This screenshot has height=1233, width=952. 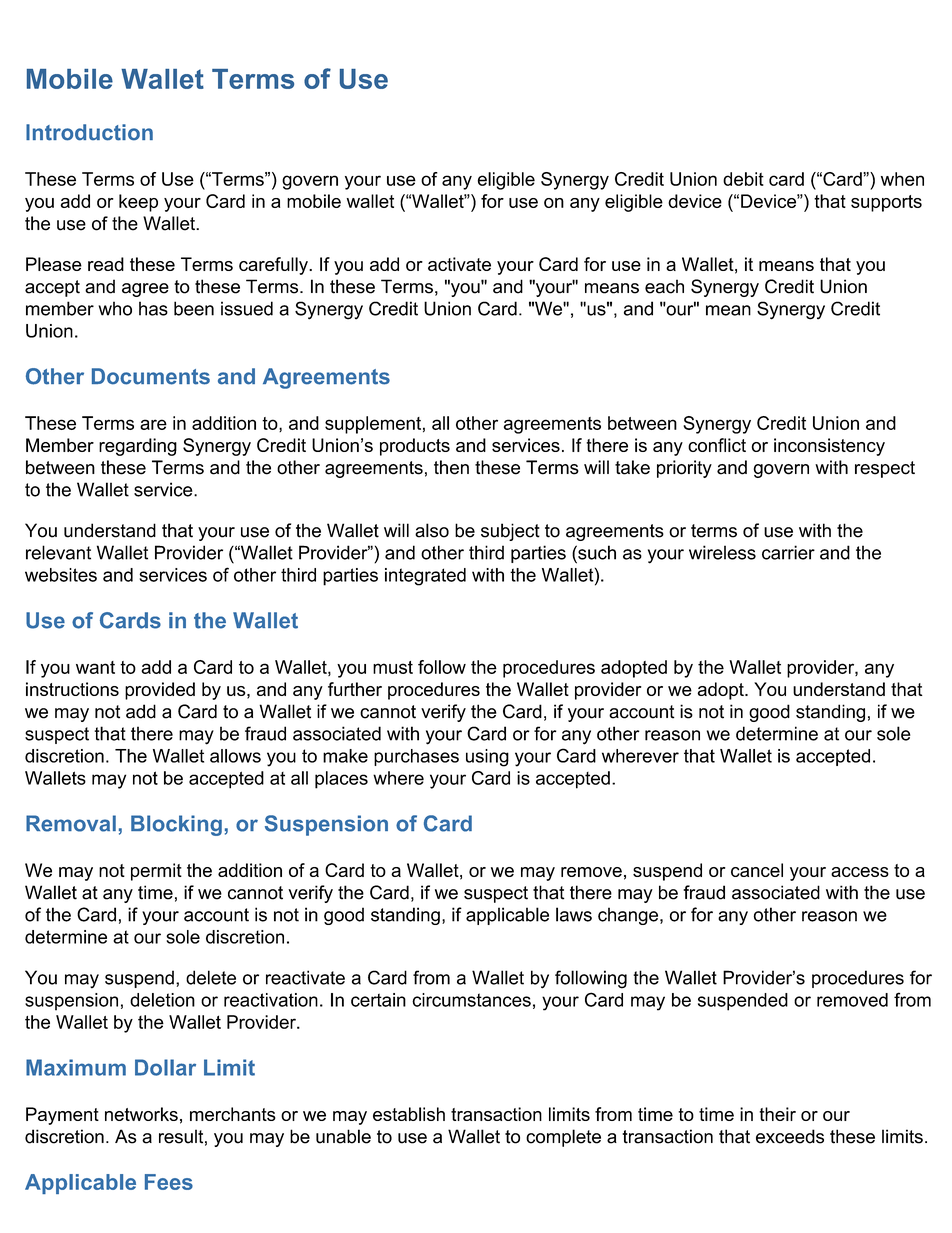 I want to click on carefully, so click(x=274, y=266).
